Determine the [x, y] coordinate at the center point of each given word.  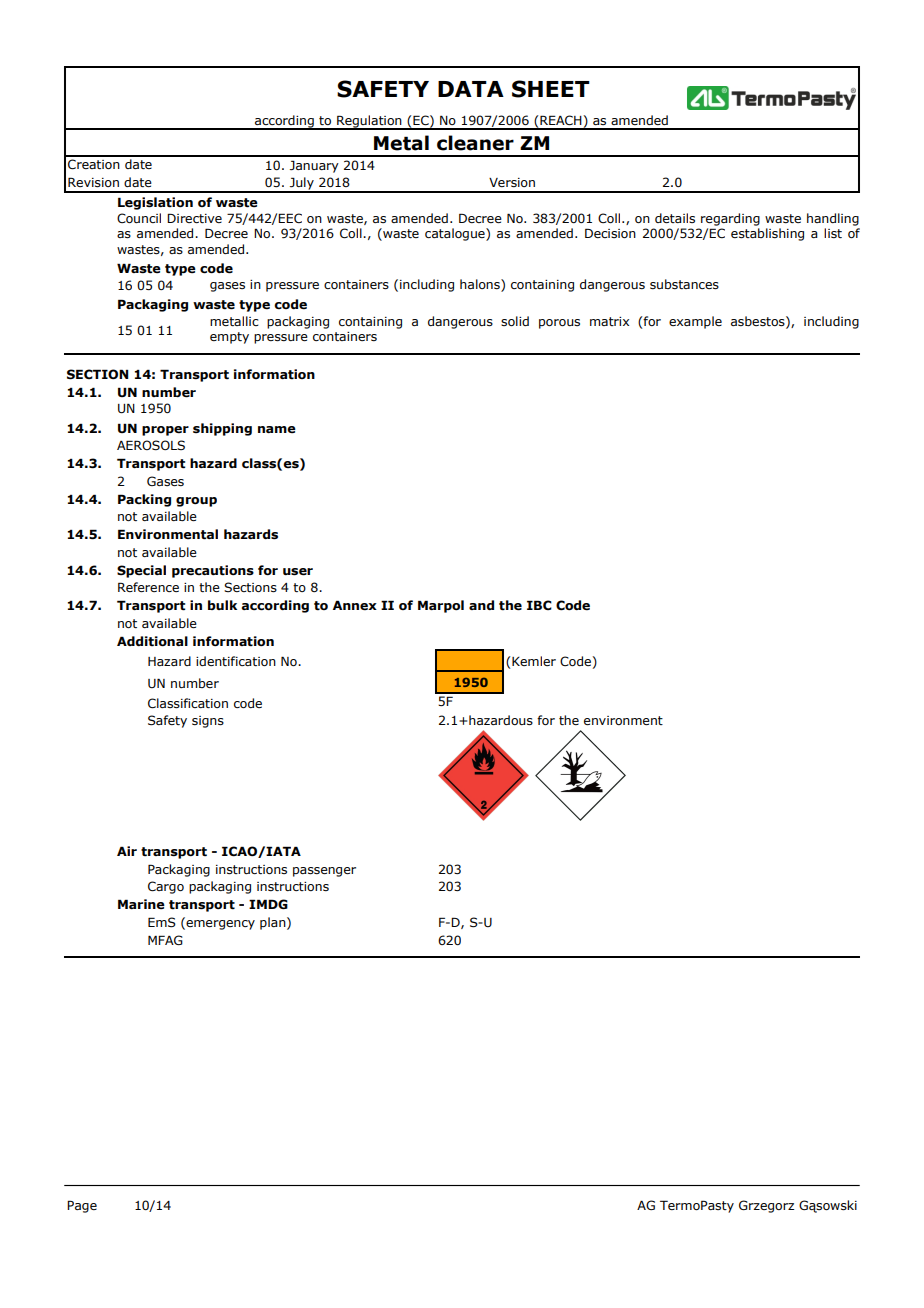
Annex [355, 605]
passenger [324, 872]
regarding [730, 219]
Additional [152, 641]
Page [82, 1206]
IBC [539, 605]
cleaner [475, 143]
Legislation [155, 203]
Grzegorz [766, 1206]
